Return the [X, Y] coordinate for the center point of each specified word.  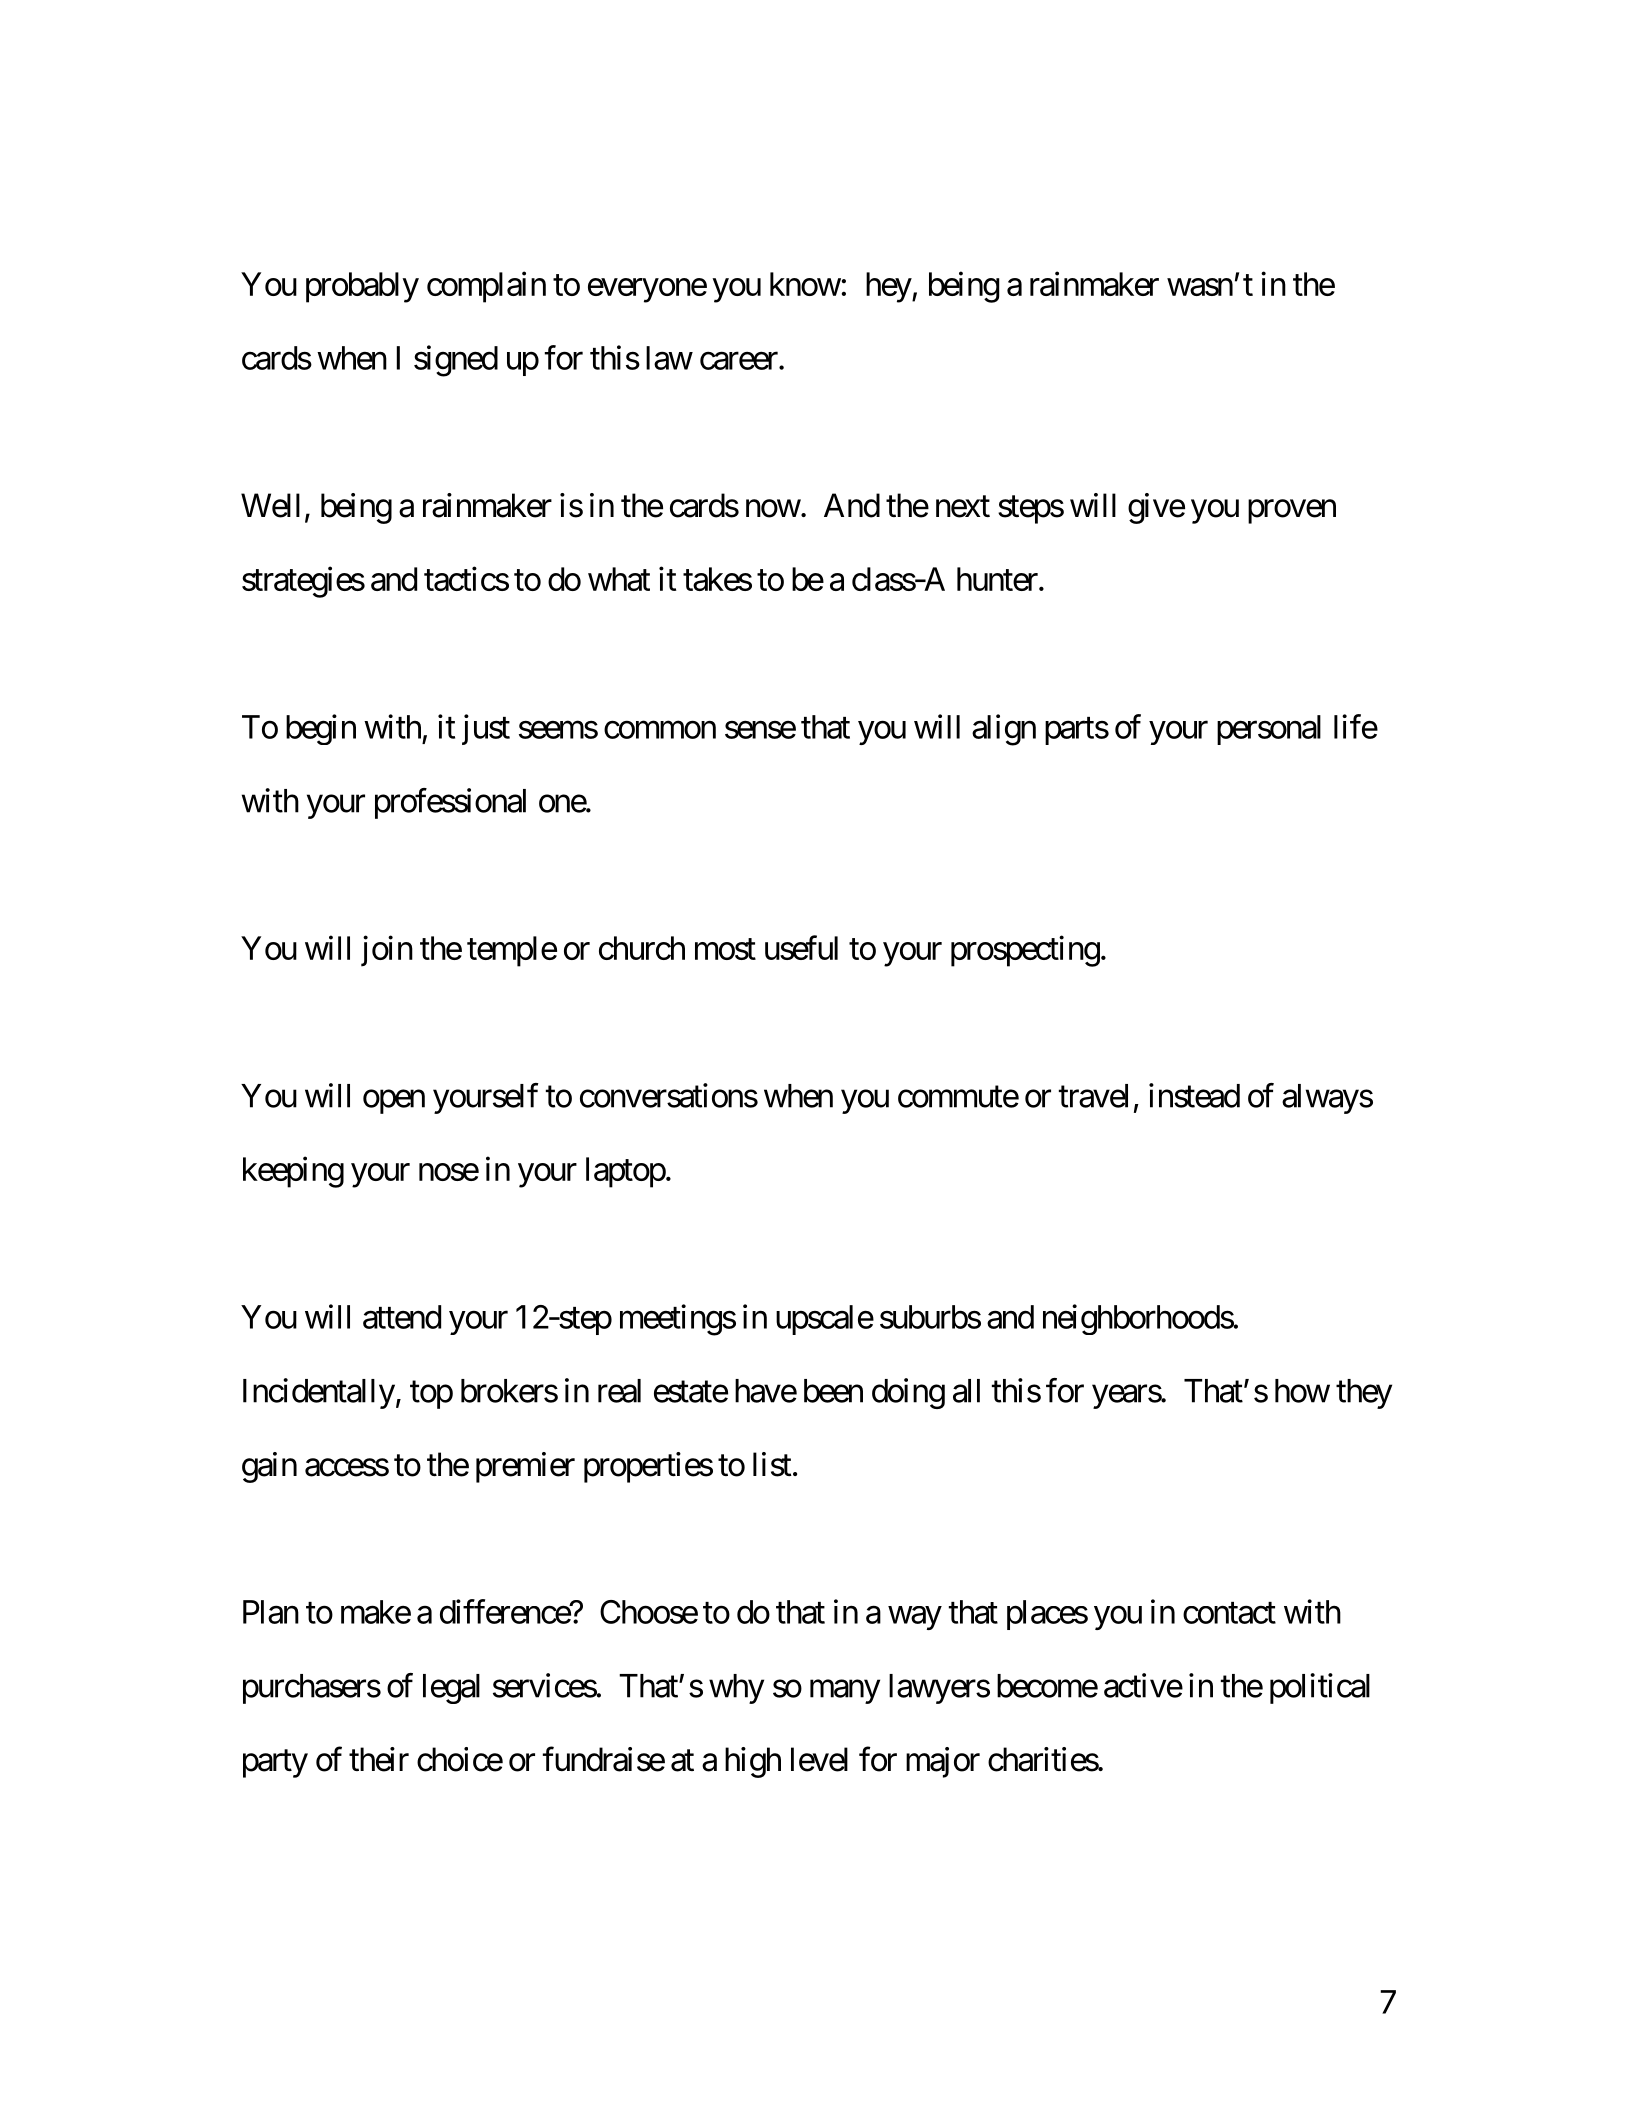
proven [1292, 512]
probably [362, 287]
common [660, 730]
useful [801, 947]
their [379, 1759]
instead [1194, 1095]
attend [402, 1317]
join [387, 951]
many [845, 1692]
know [805, 284]
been [833, 1391]
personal [1269, 730]
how [1302, 1391]
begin [321, 729]
